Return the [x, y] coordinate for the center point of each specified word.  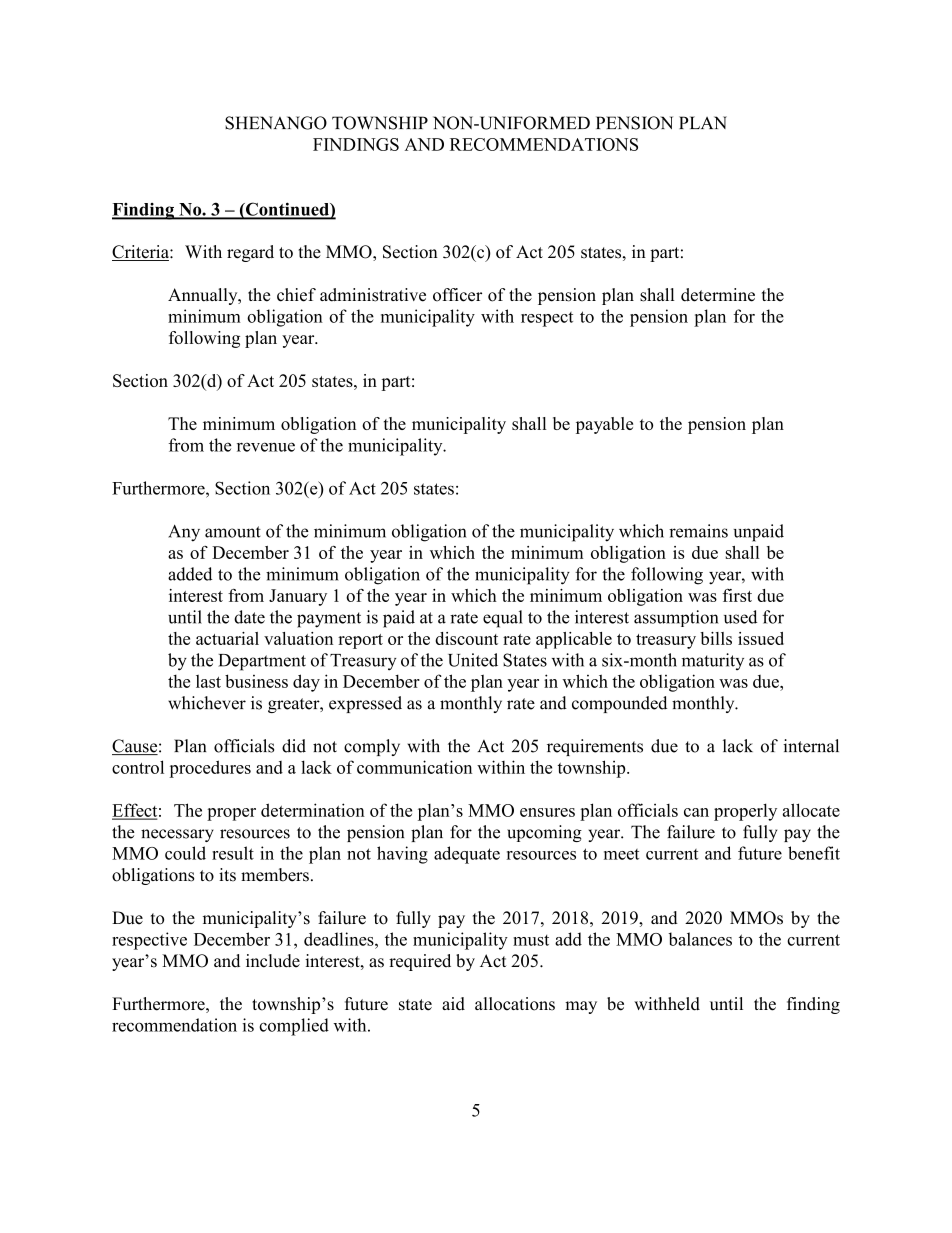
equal [503, 619]
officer [457, 295]
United [473, 660]
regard [250, 253]
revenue [266, 447]
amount [233, 532]
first [737, 595]
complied [294, 1027]
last [208, 681]
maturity [713, 661]
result [233, 853]
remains [698, 531]
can [696, 812]
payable [604, 425]
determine [718, 295]
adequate [467, 855]
